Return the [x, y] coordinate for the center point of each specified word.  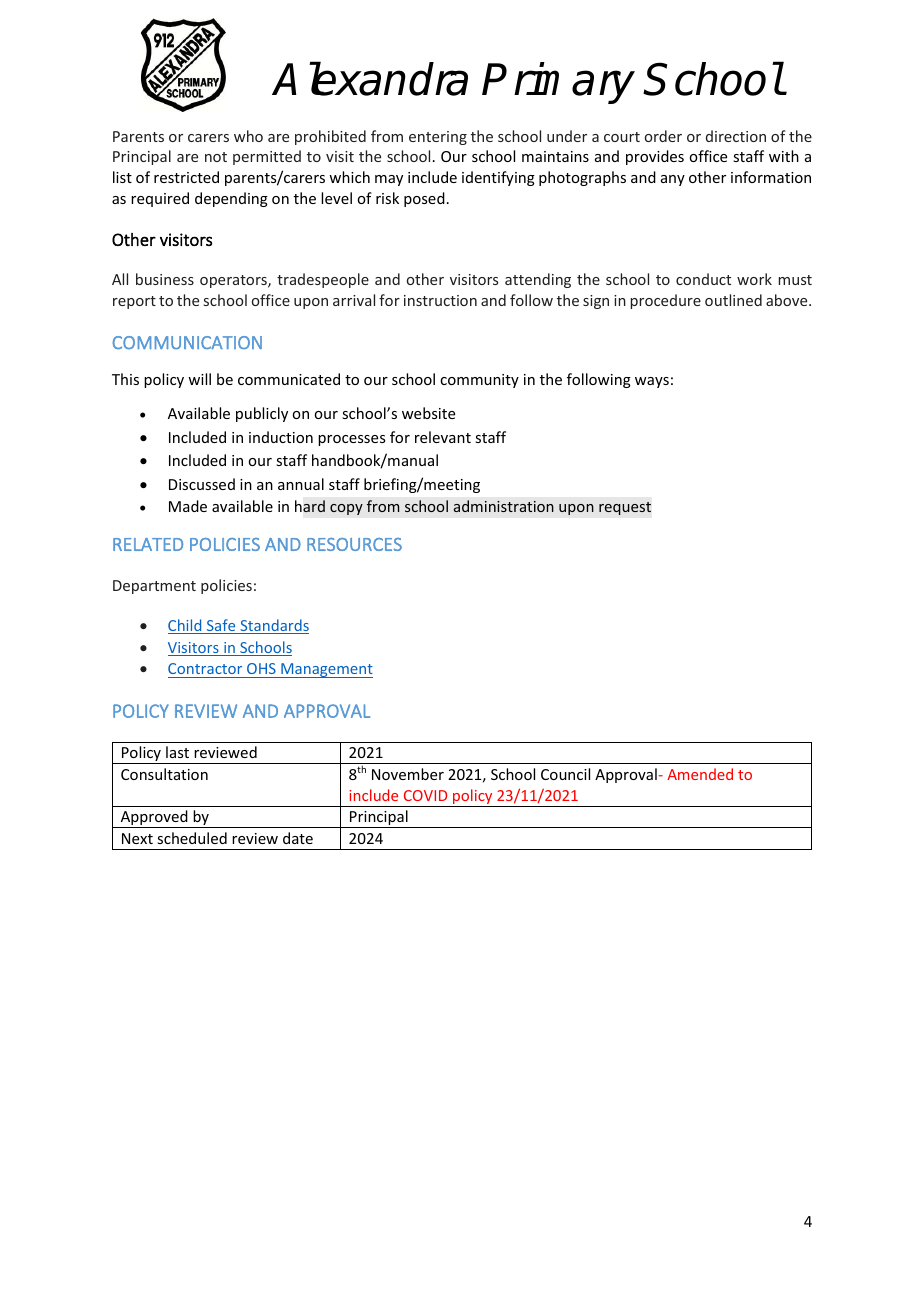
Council [565, 774]
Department [154, 587]
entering [438, 138]
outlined [733, 300]
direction [736, 136]
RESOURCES [354, 544]
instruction [440, 300]
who [248, 136]
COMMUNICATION [187, 342]
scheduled [192, 838]
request [625, 508]
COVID [425, 795]
